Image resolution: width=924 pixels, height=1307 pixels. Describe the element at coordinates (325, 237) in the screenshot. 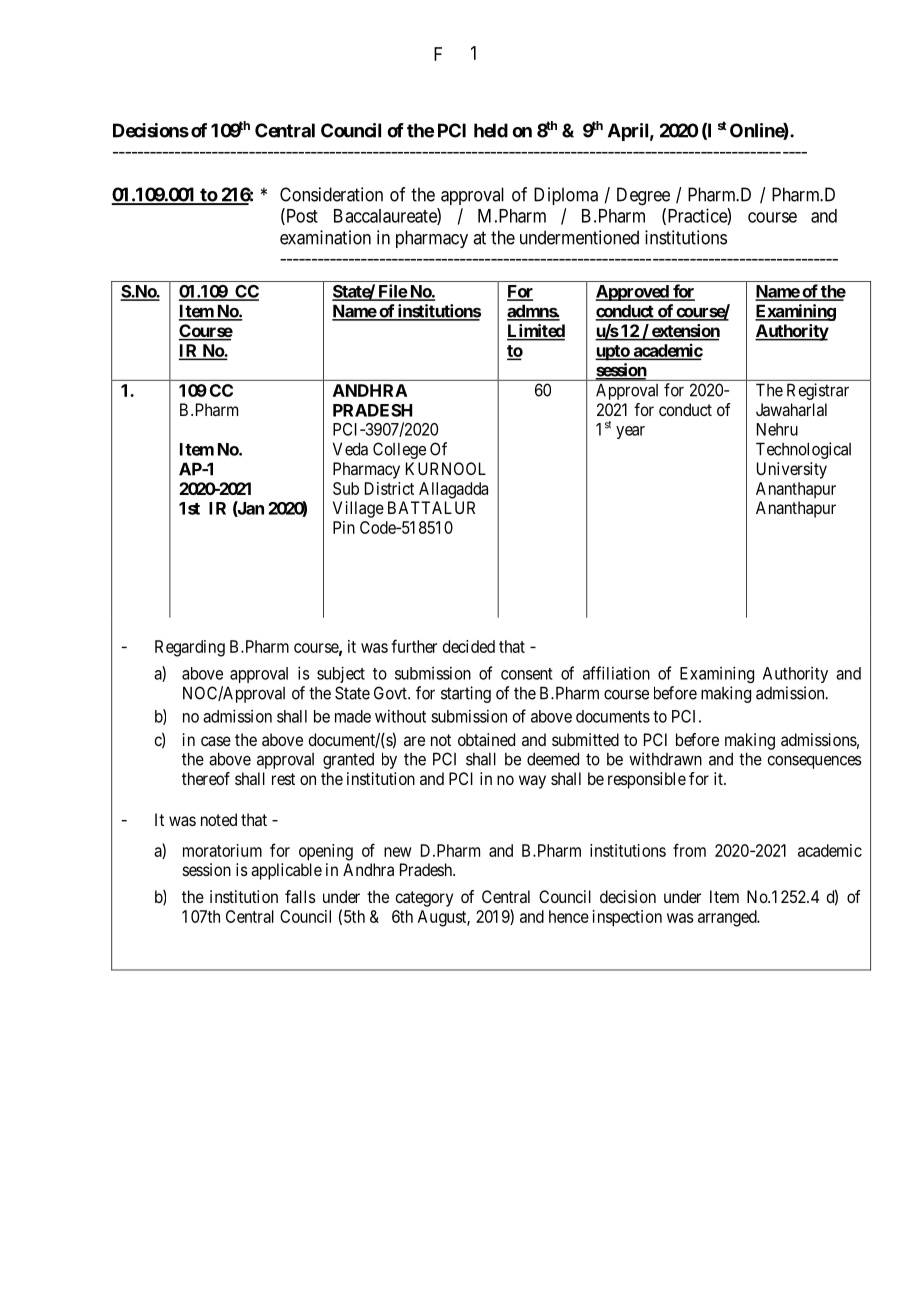

I see `examination` at that location.
